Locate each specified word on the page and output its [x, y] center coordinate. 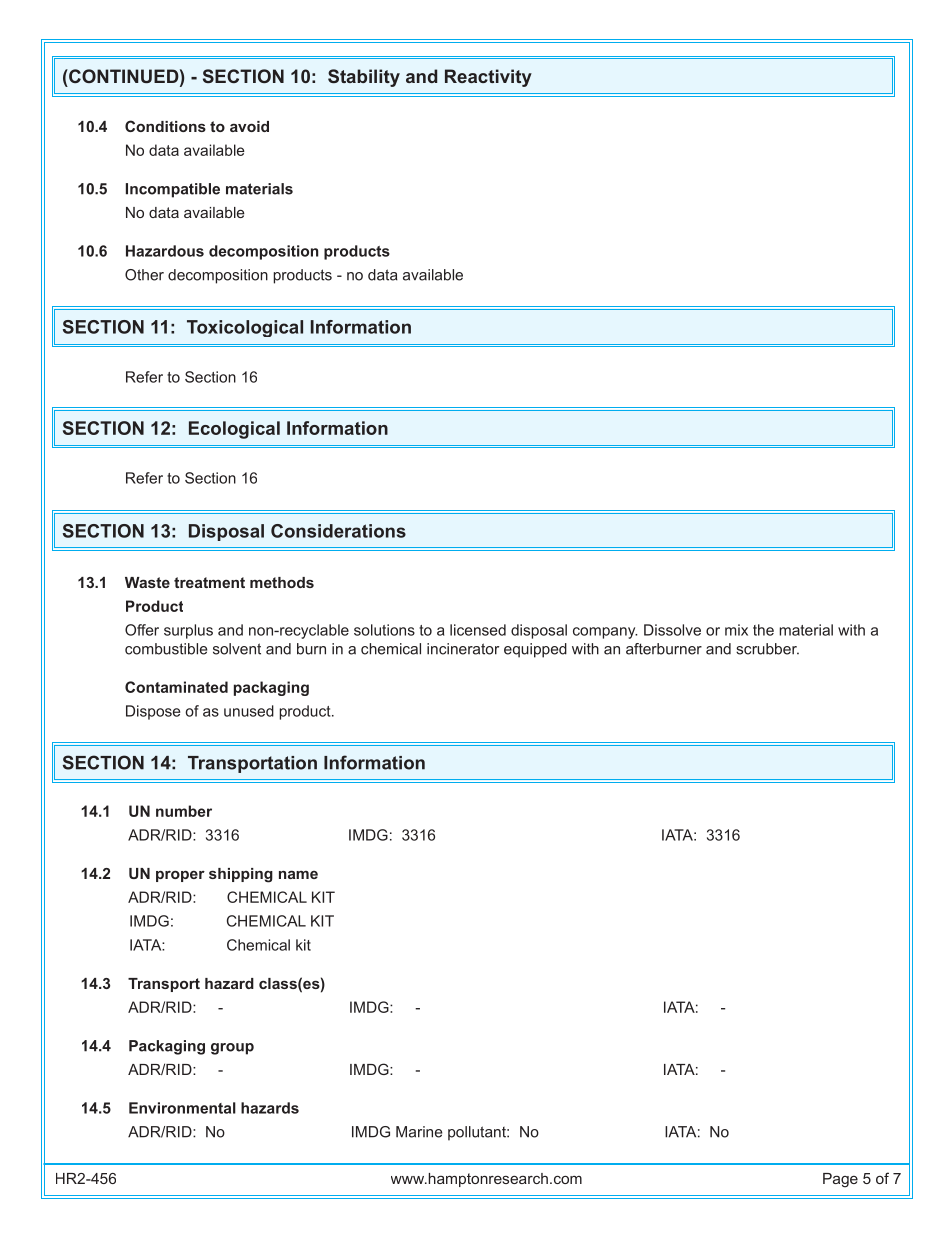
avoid [249, 126]
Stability [364, 78]
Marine [419, 1132]
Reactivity [488, 78]
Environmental [182, 1108]
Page [840, 1180]
